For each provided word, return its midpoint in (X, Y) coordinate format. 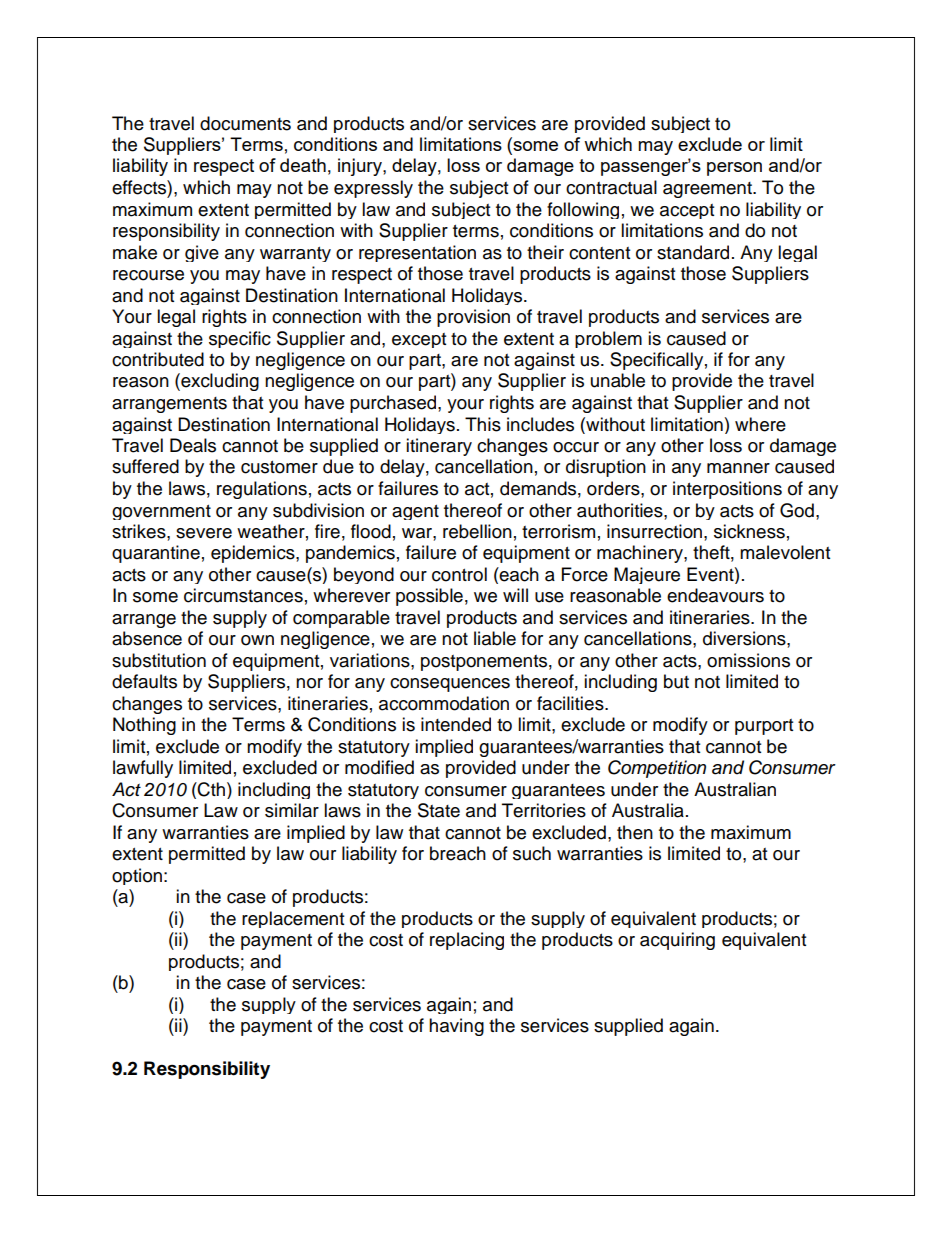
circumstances (243, 595)
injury (361, 167)
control (459, 574)
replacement (293, 919)
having (456, 1027)
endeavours (715, 595)
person (734, 169)
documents (245, 123)
